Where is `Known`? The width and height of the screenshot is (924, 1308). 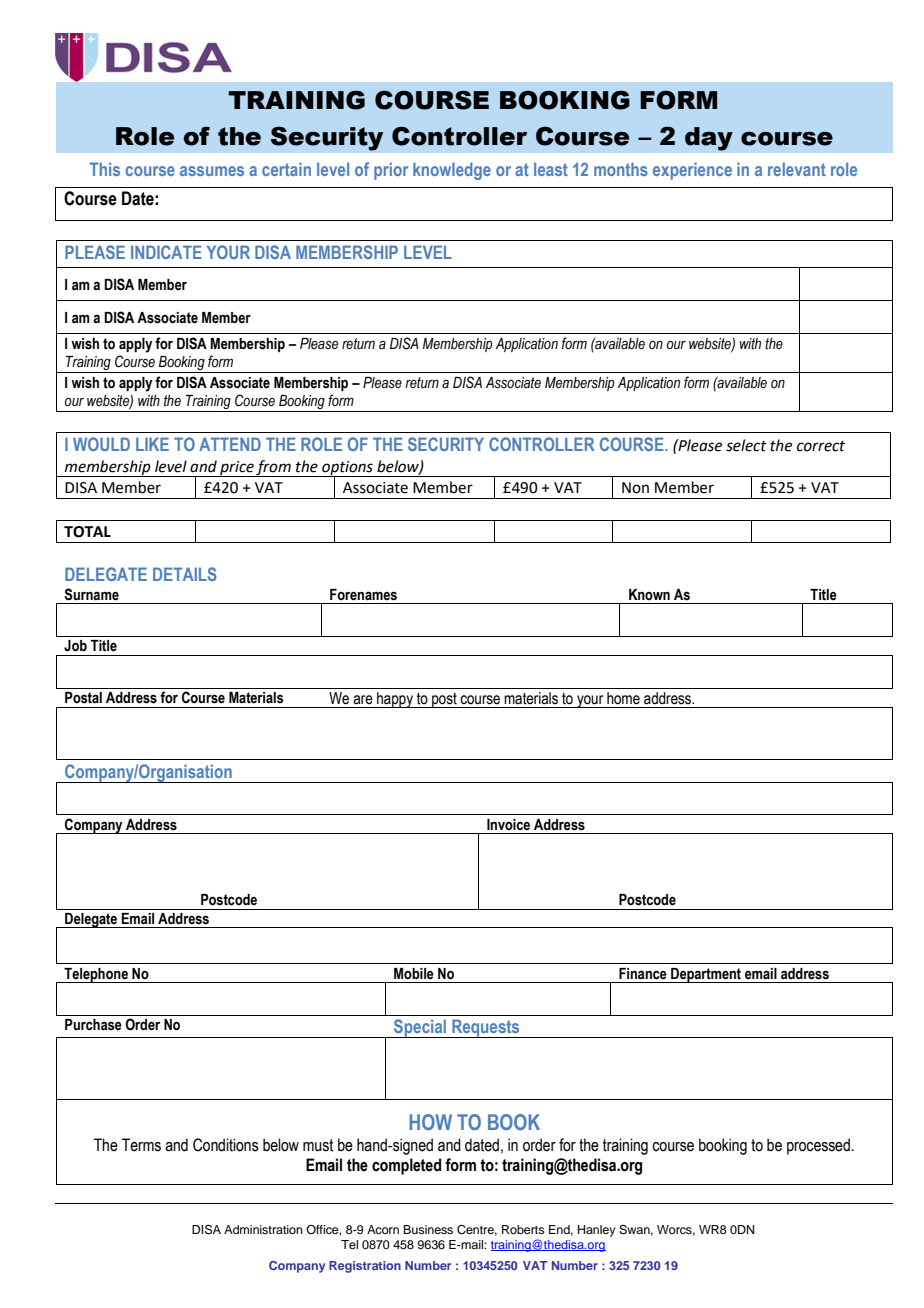 Known is located at coordinates (649, 595).
